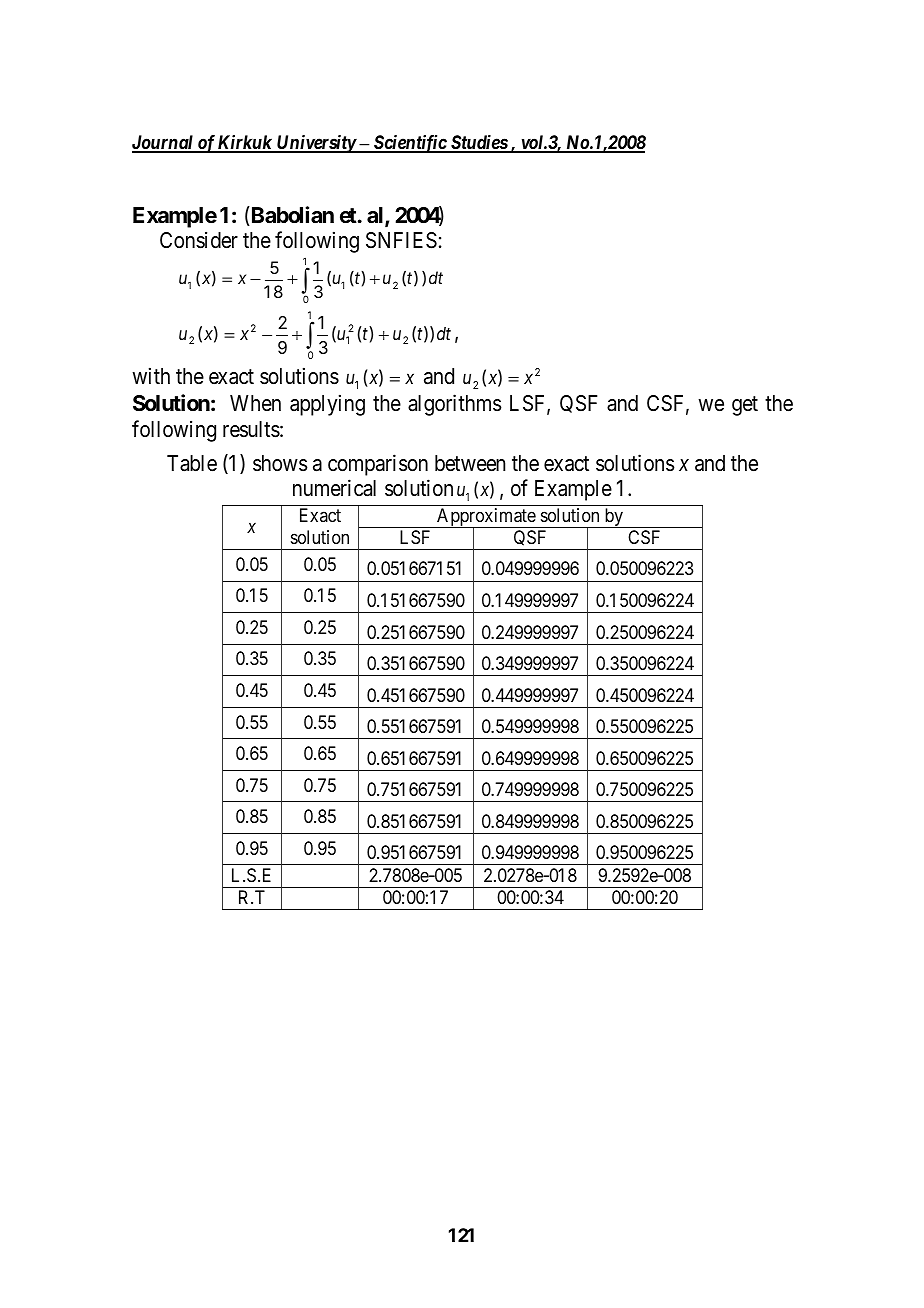  I want to click on Table, so click(192, 463).
